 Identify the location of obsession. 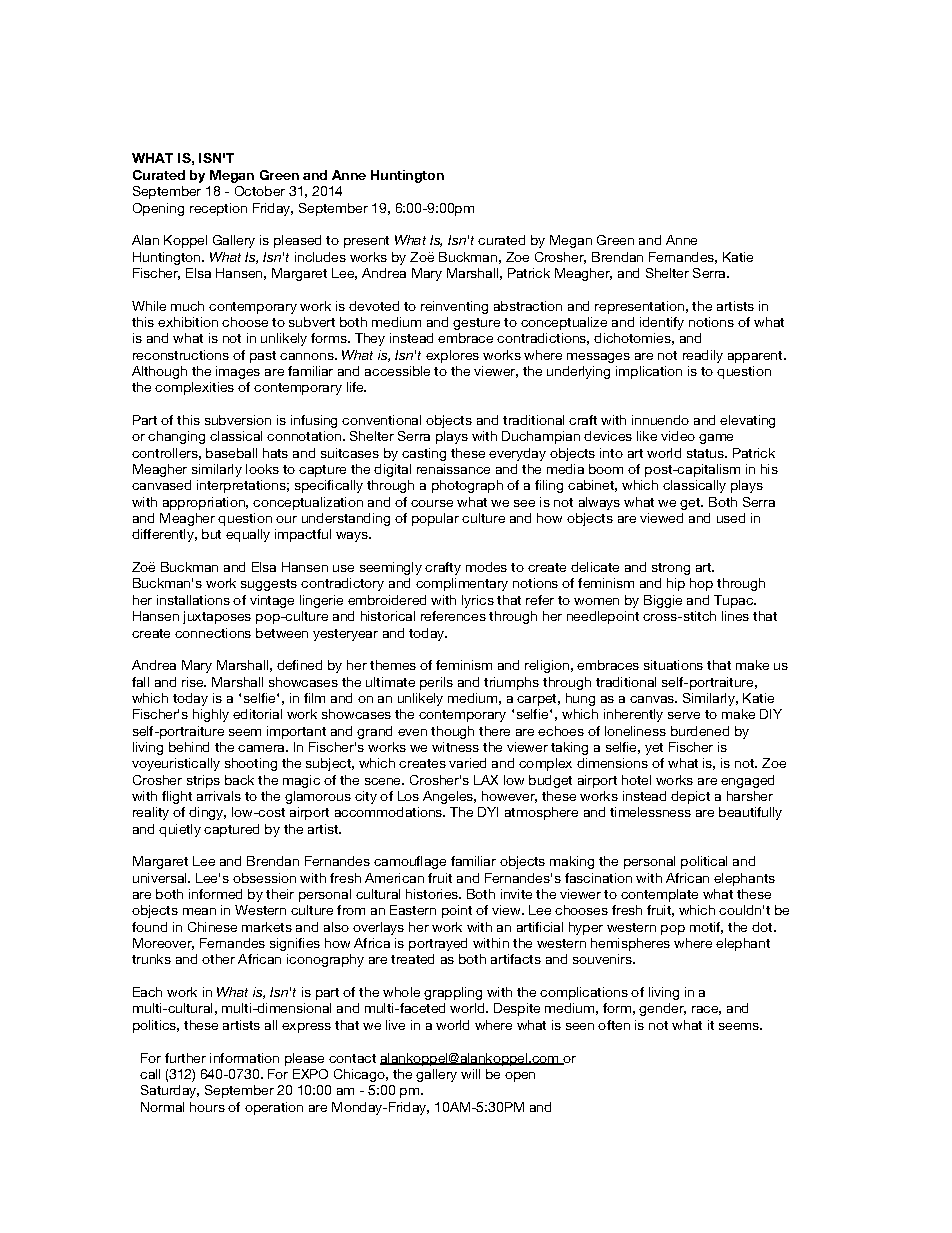
(264, 878).
